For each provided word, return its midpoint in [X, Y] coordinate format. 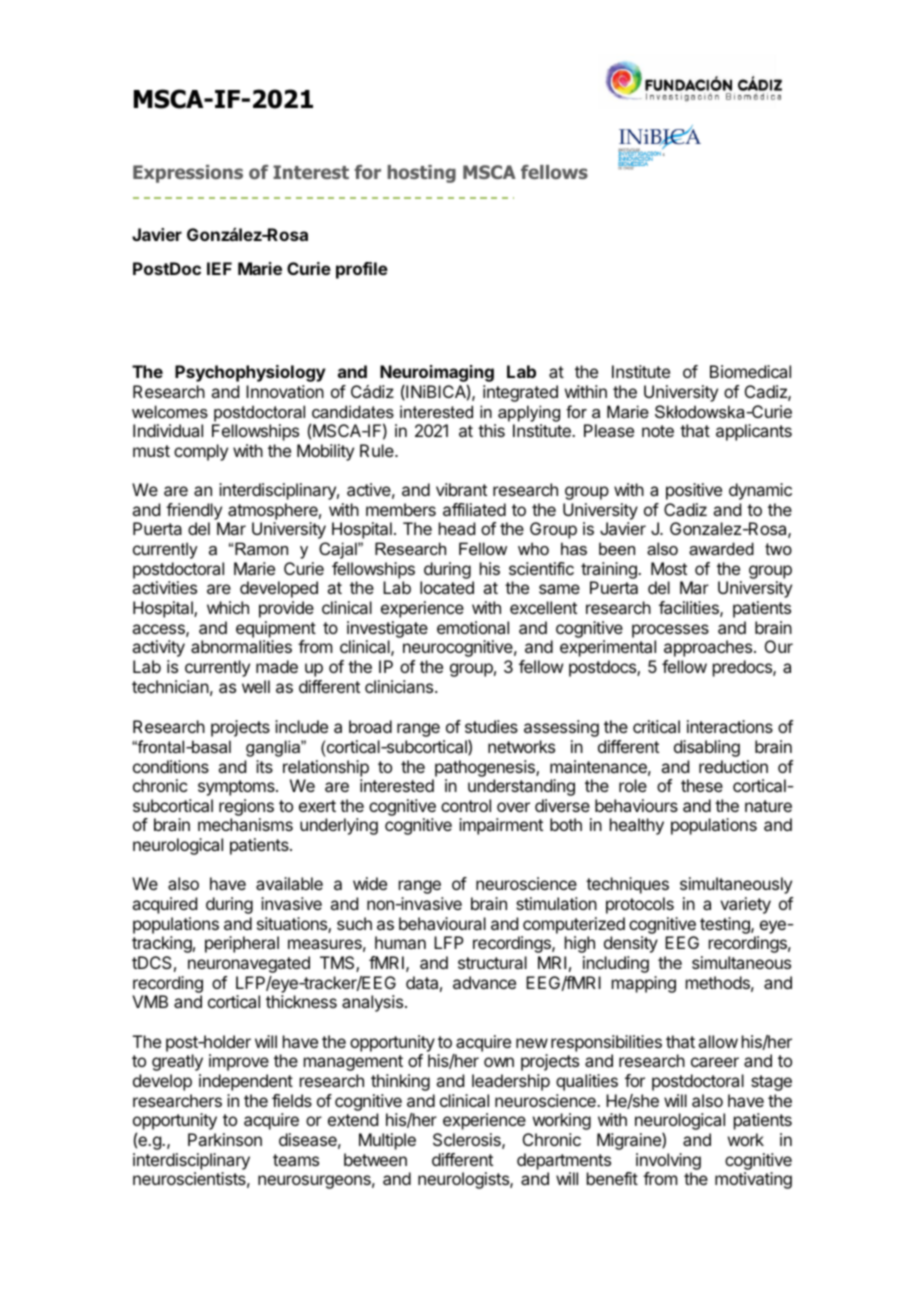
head [457, 528]
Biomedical [750, 371]
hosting [422, 174]
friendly [194, 511]
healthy [637, 826]
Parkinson [225, 1139]
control [466, 805]
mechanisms [245, 824]
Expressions [188, 174]
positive [694, 491]
